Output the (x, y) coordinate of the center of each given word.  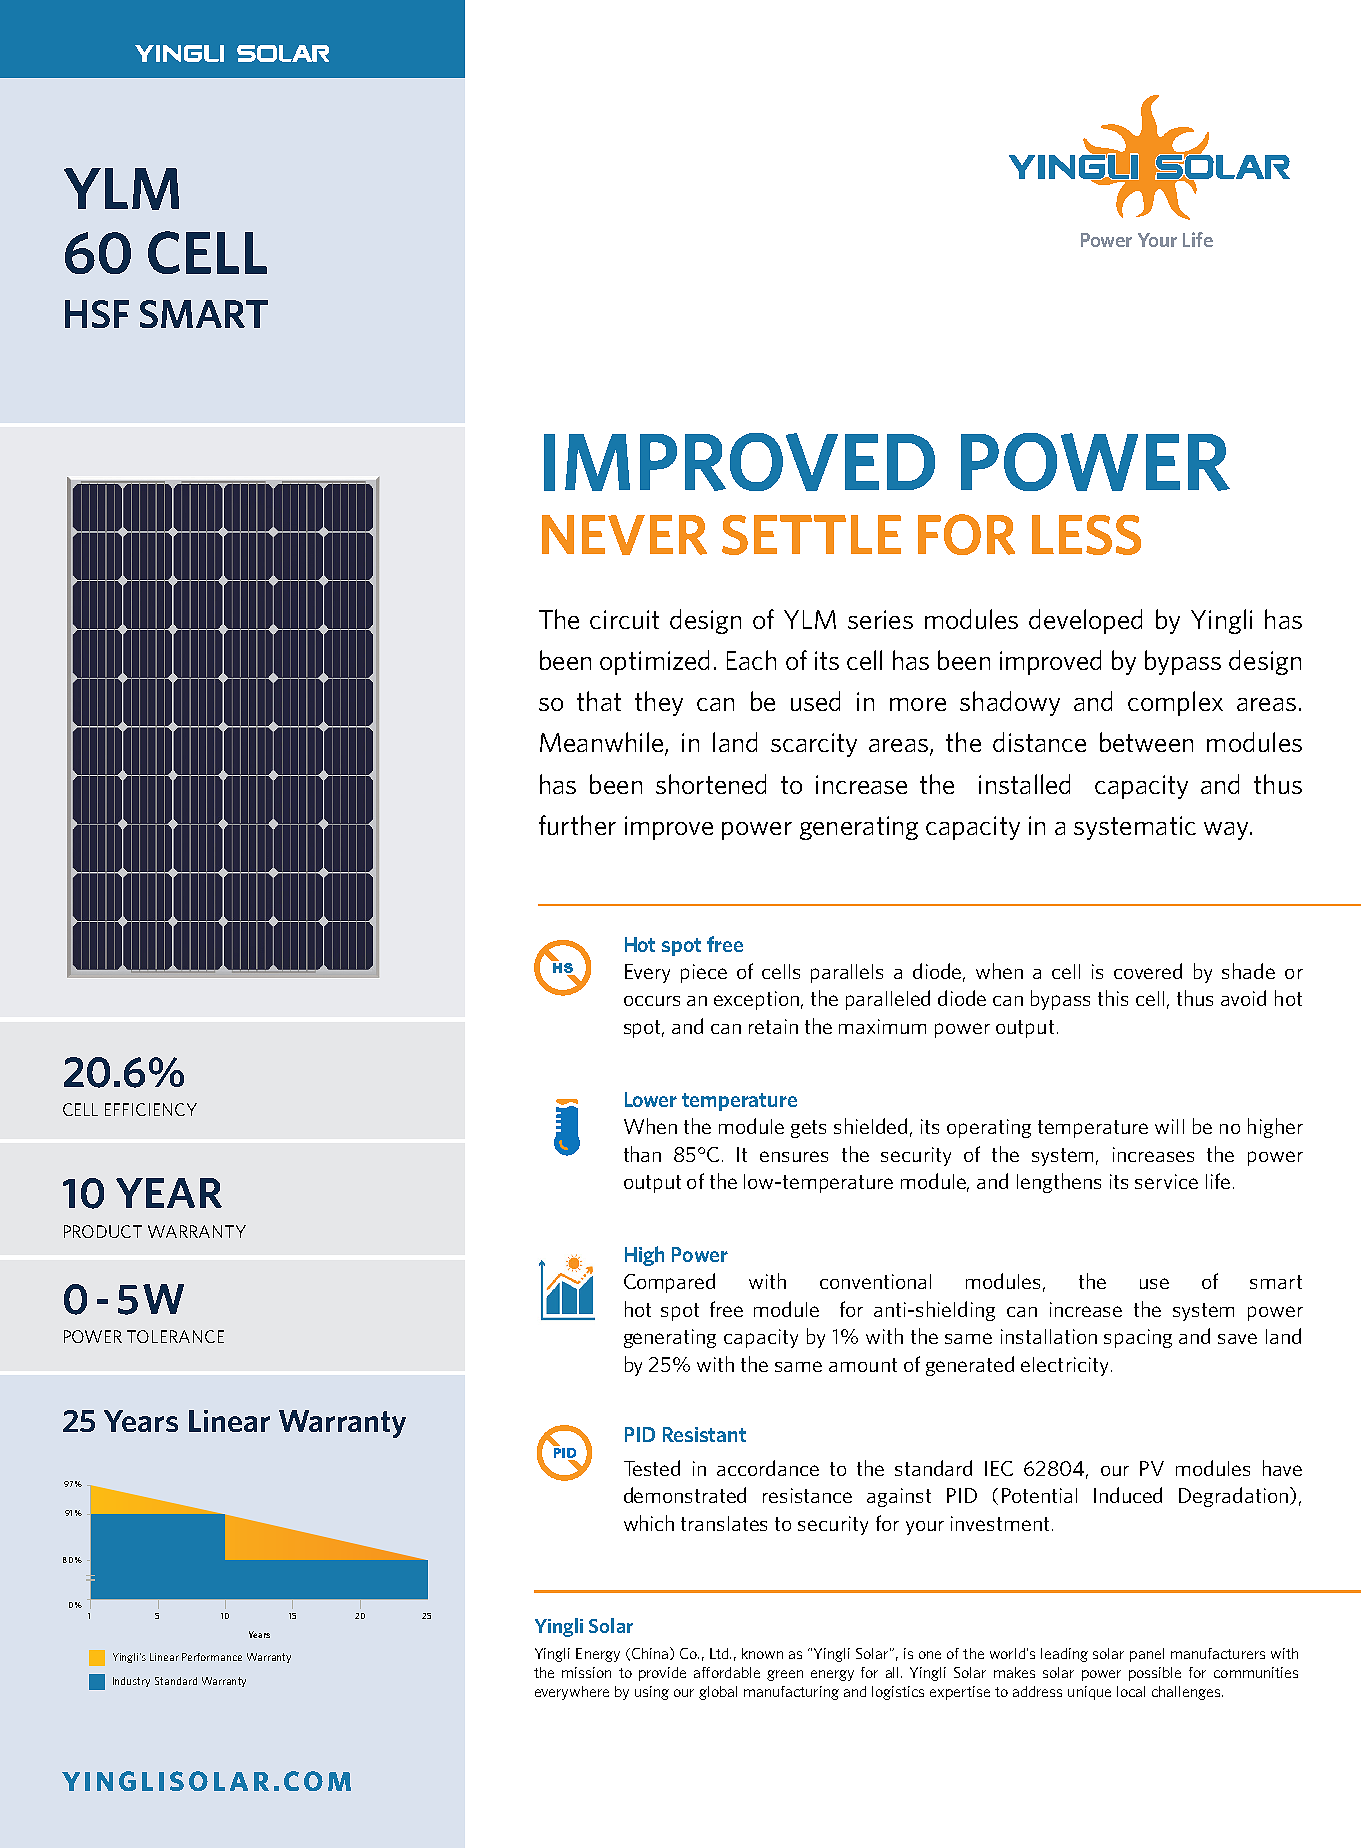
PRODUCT (103, 1231)
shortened (711, 784)
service (1166, 1181)
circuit (624, 619)
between (1146, 742)
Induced (1128, 1495)
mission (586, 1672)
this (1113, 998)
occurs (652, 1001)
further (577, 825)
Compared (669, 1283)
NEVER (624, 535)
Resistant (704, 1434)
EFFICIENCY (151, 1109)
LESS (1086, 535)
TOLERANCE (175, 1336)
